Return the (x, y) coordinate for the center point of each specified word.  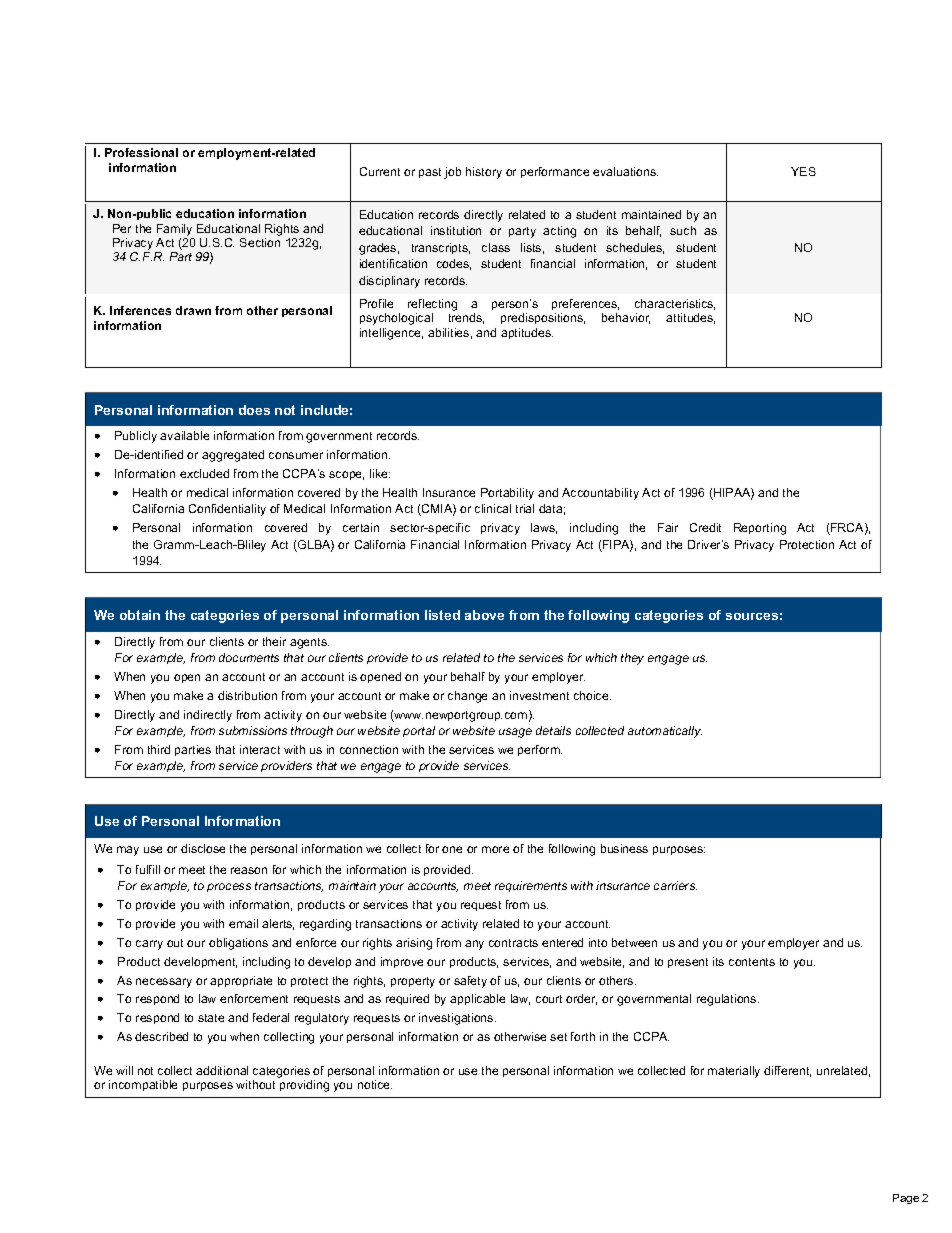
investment (539, 695)
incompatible (143, 1085)
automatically (665, 732)
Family (174, 230)
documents (249, 657)
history (484, 173)
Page (906, 1199)
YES (803, 171)
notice (375, 1084)
